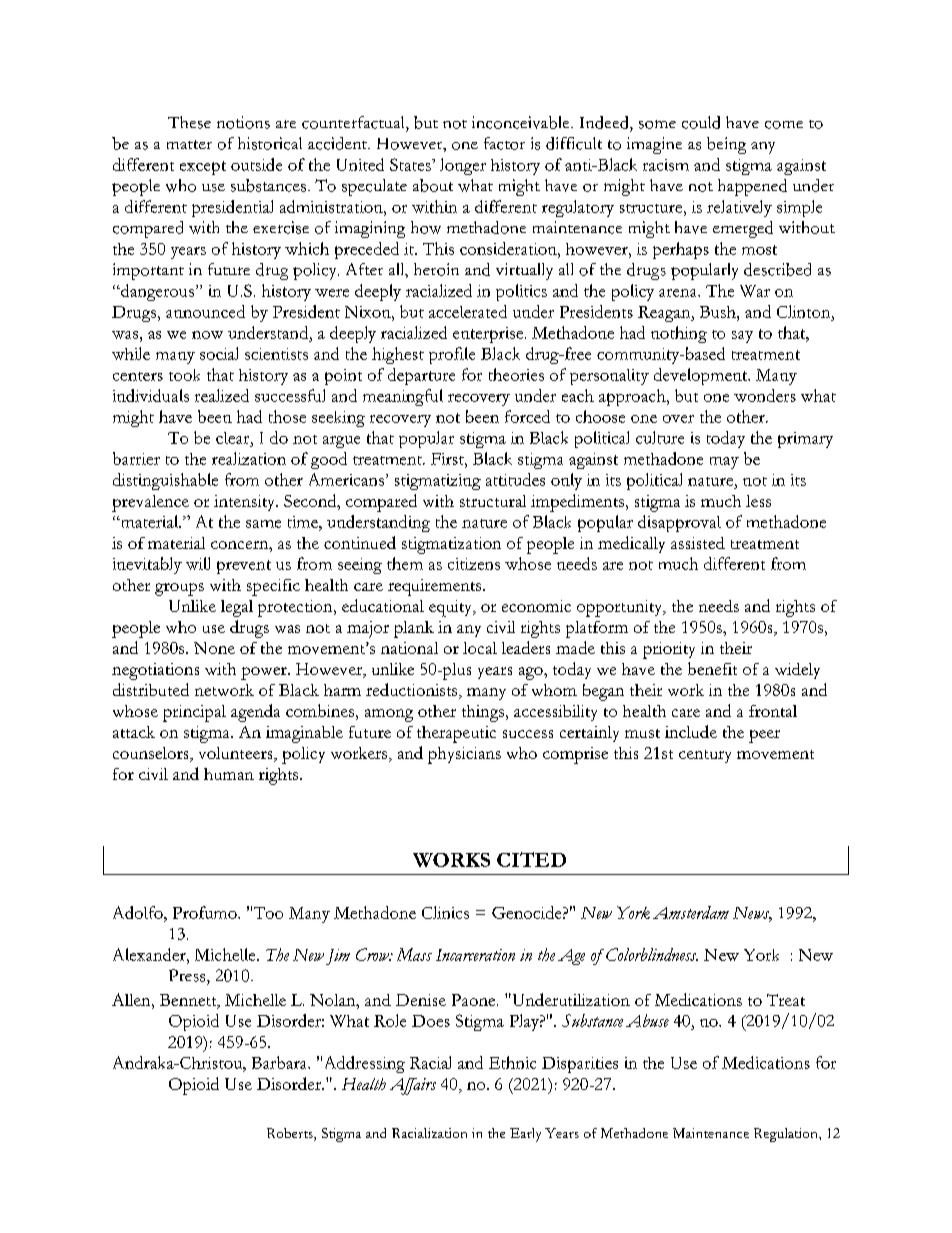 The image size is (952, 1233). Describe the element at coordinates (214, 648) in the document. I see `None` at that location.
